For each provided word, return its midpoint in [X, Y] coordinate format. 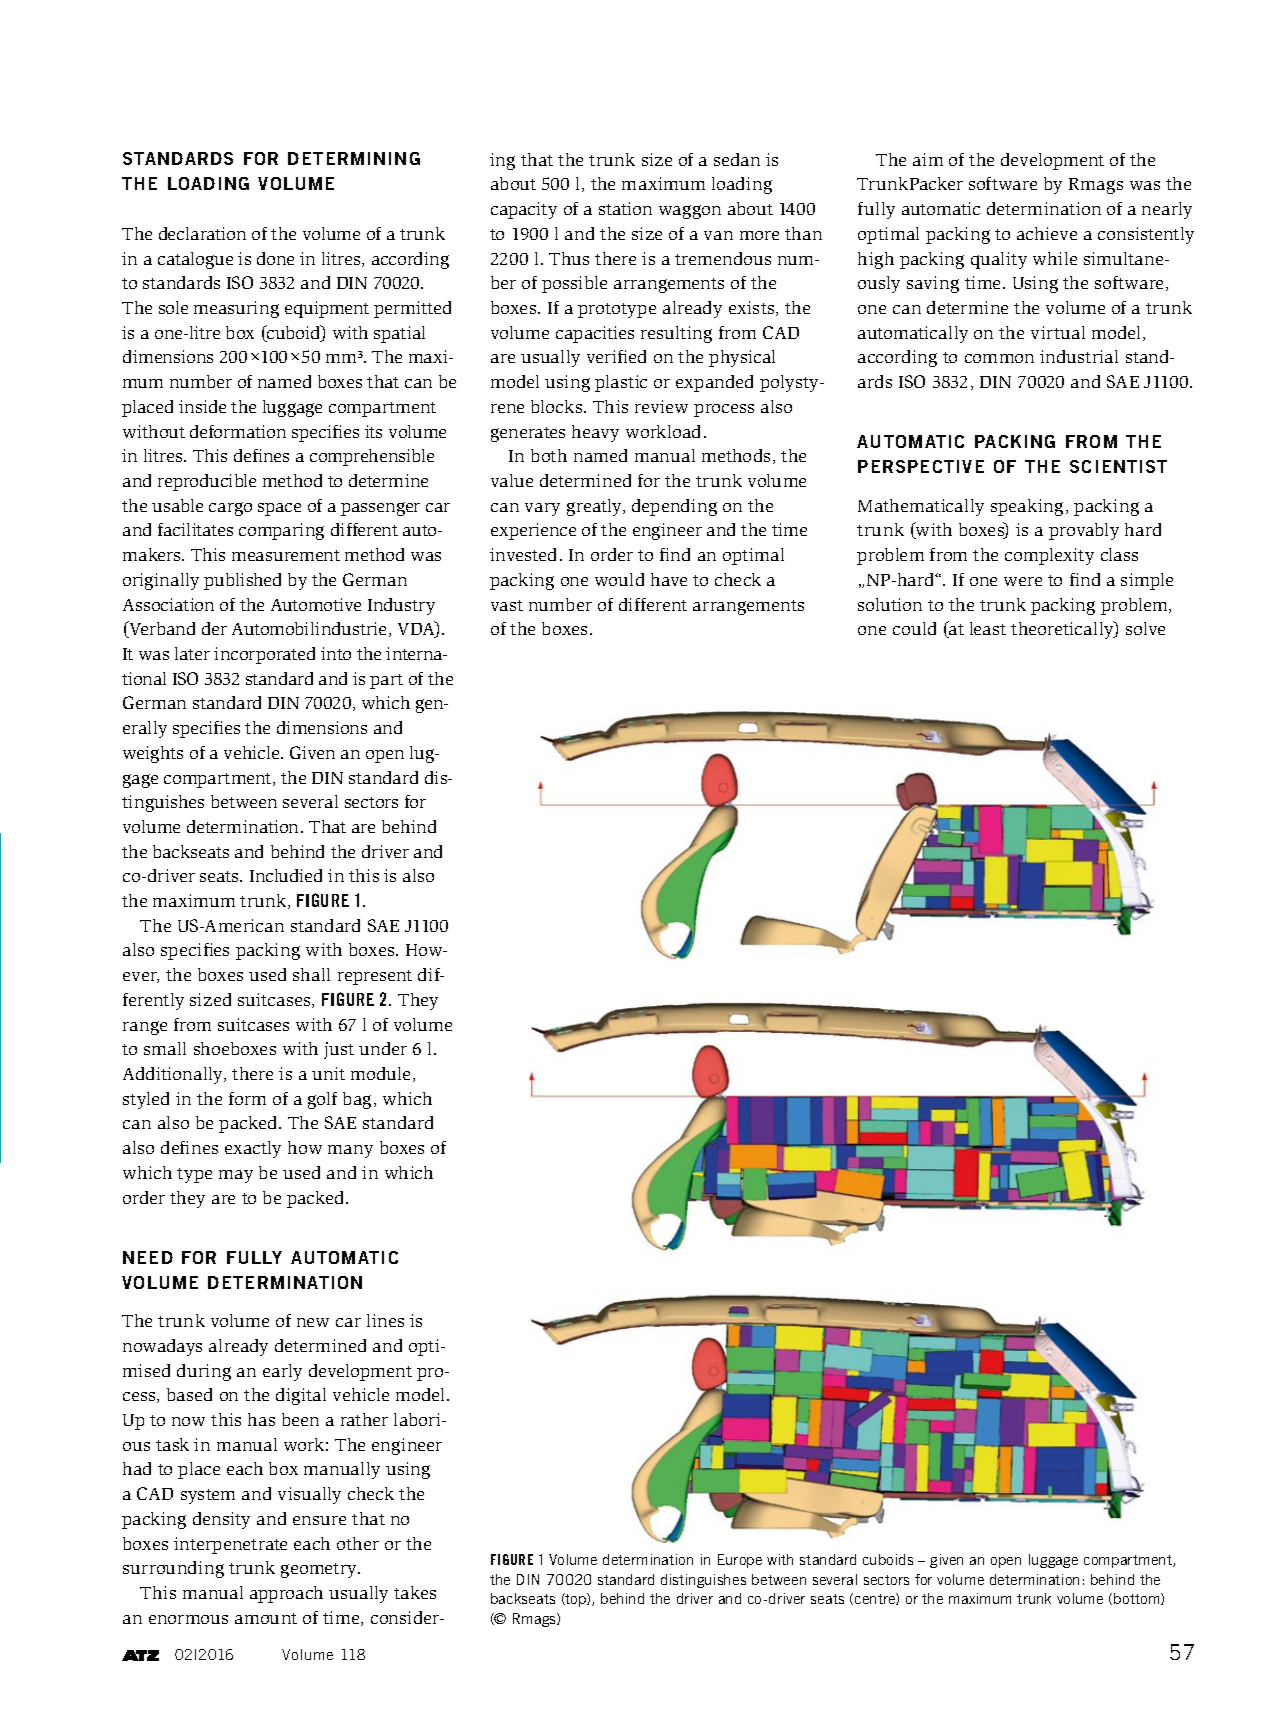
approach [286, 1594]
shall [311, 974]
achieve [1047, 233]
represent [375, 977]
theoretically [1063, 630]
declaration [202, 233]
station [625, 208]
